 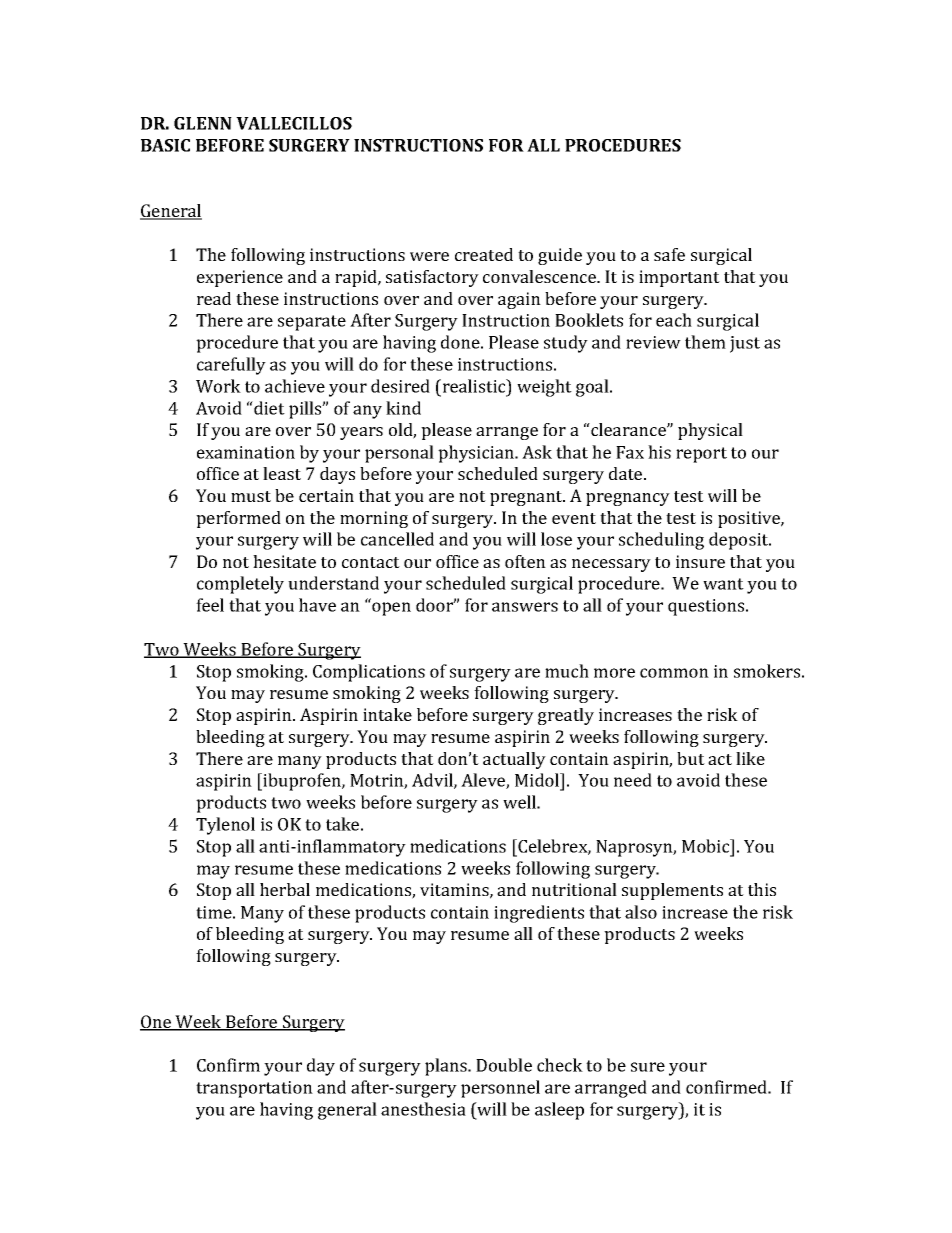 I want to click on plans, so click(x=447, y=1067).
